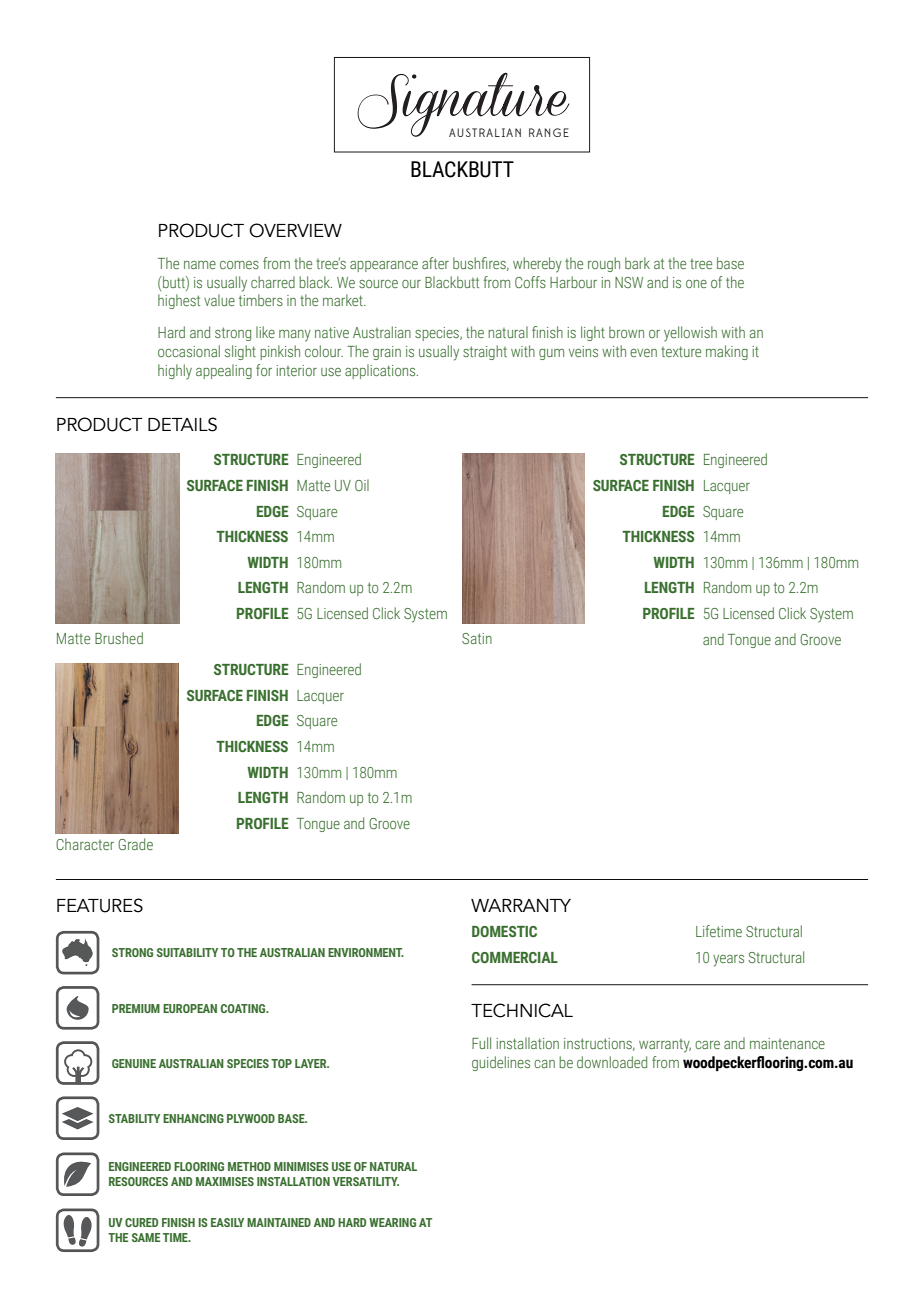 The width and height of the screenshot is (924, 1308). Describe the element at coordinates (200, 265) in the screenshot. I see `name` at that location.
